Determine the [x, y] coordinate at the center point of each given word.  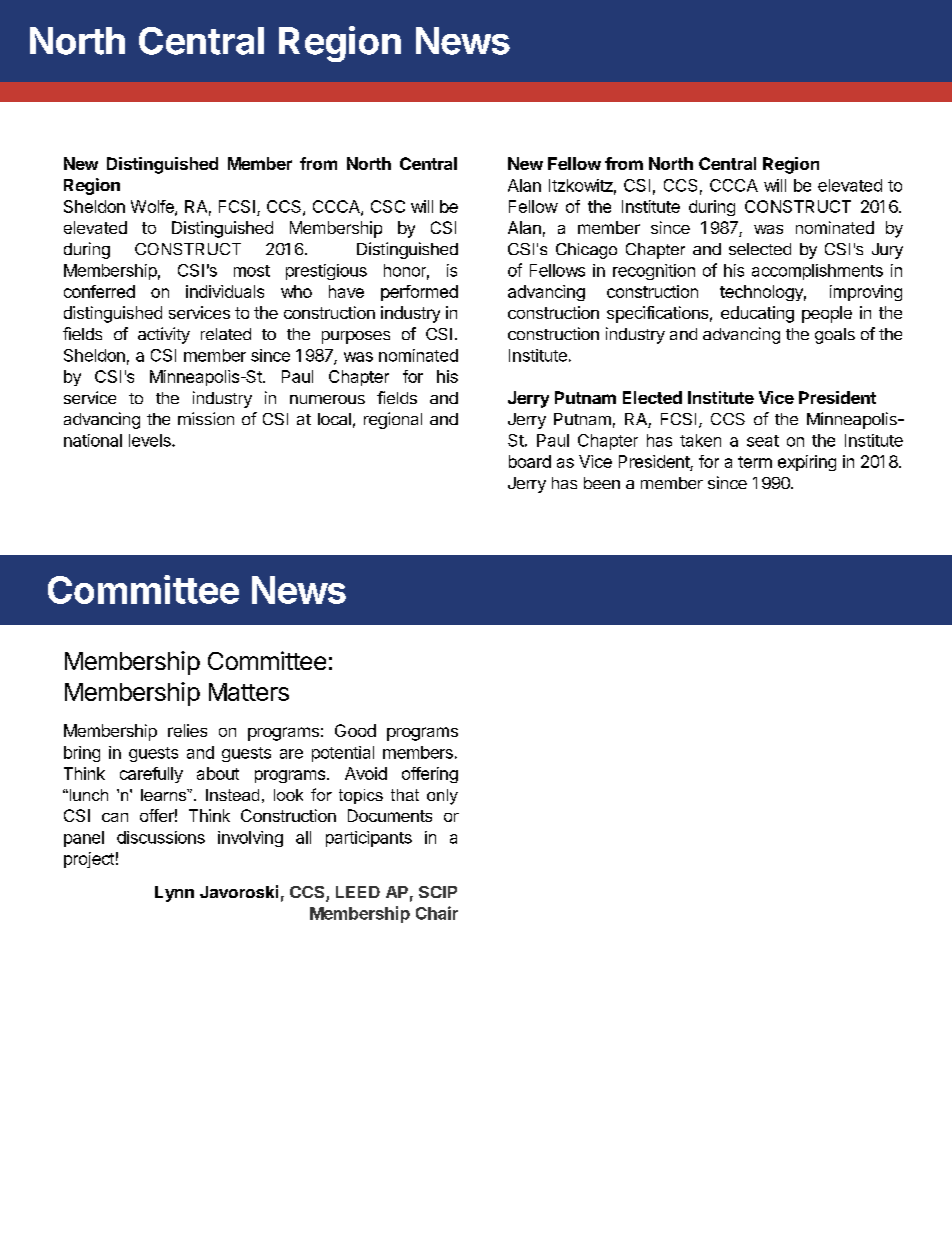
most [252, 271]
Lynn [174, 894]
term [755, 462]
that [405, 795]
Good [355, 730]
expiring [807, 463]
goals [835, 336]
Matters [249, 692]
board [530, 461]
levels [151, 440]
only [442, 797]
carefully [151, 775]
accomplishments [817, 272]
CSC [388, 206]
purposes [356, 337]
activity [164, 335]
